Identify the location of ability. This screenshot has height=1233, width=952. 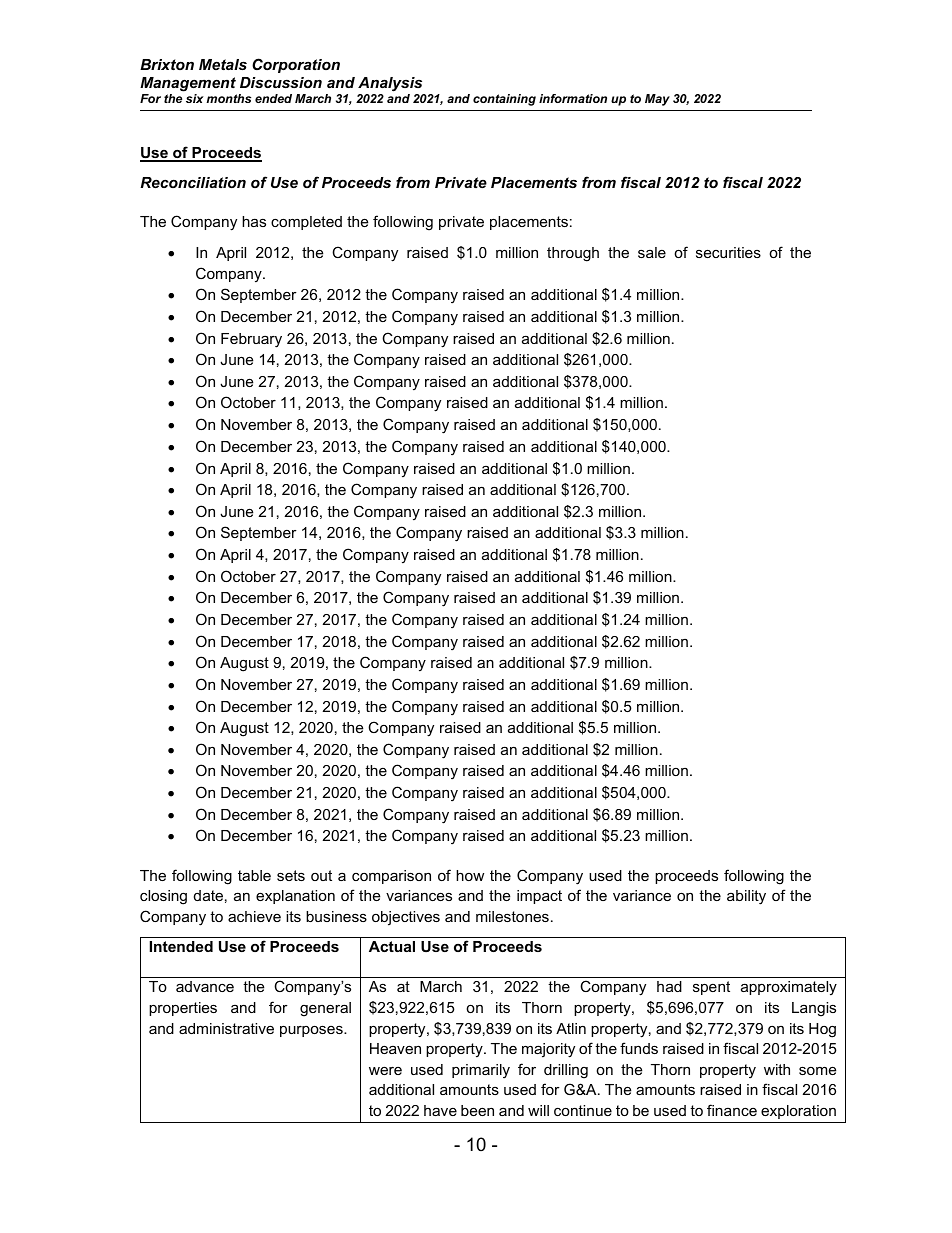
(746, 897).
